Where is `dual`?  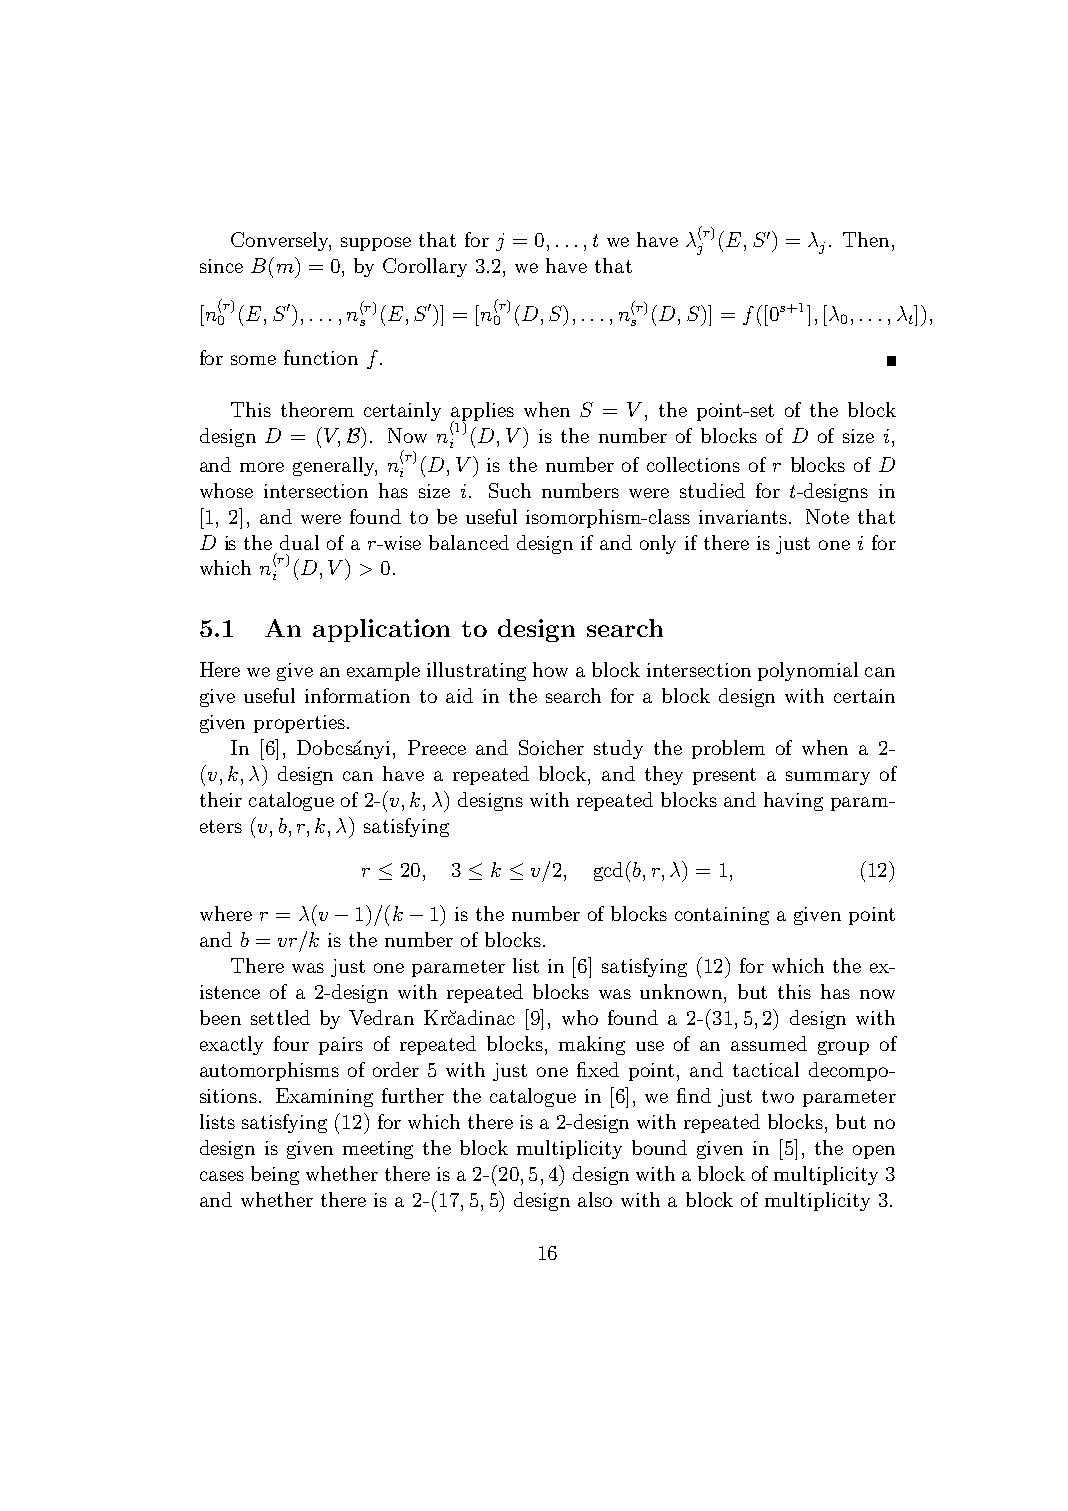 dual is located at coordinates (299, 542).
